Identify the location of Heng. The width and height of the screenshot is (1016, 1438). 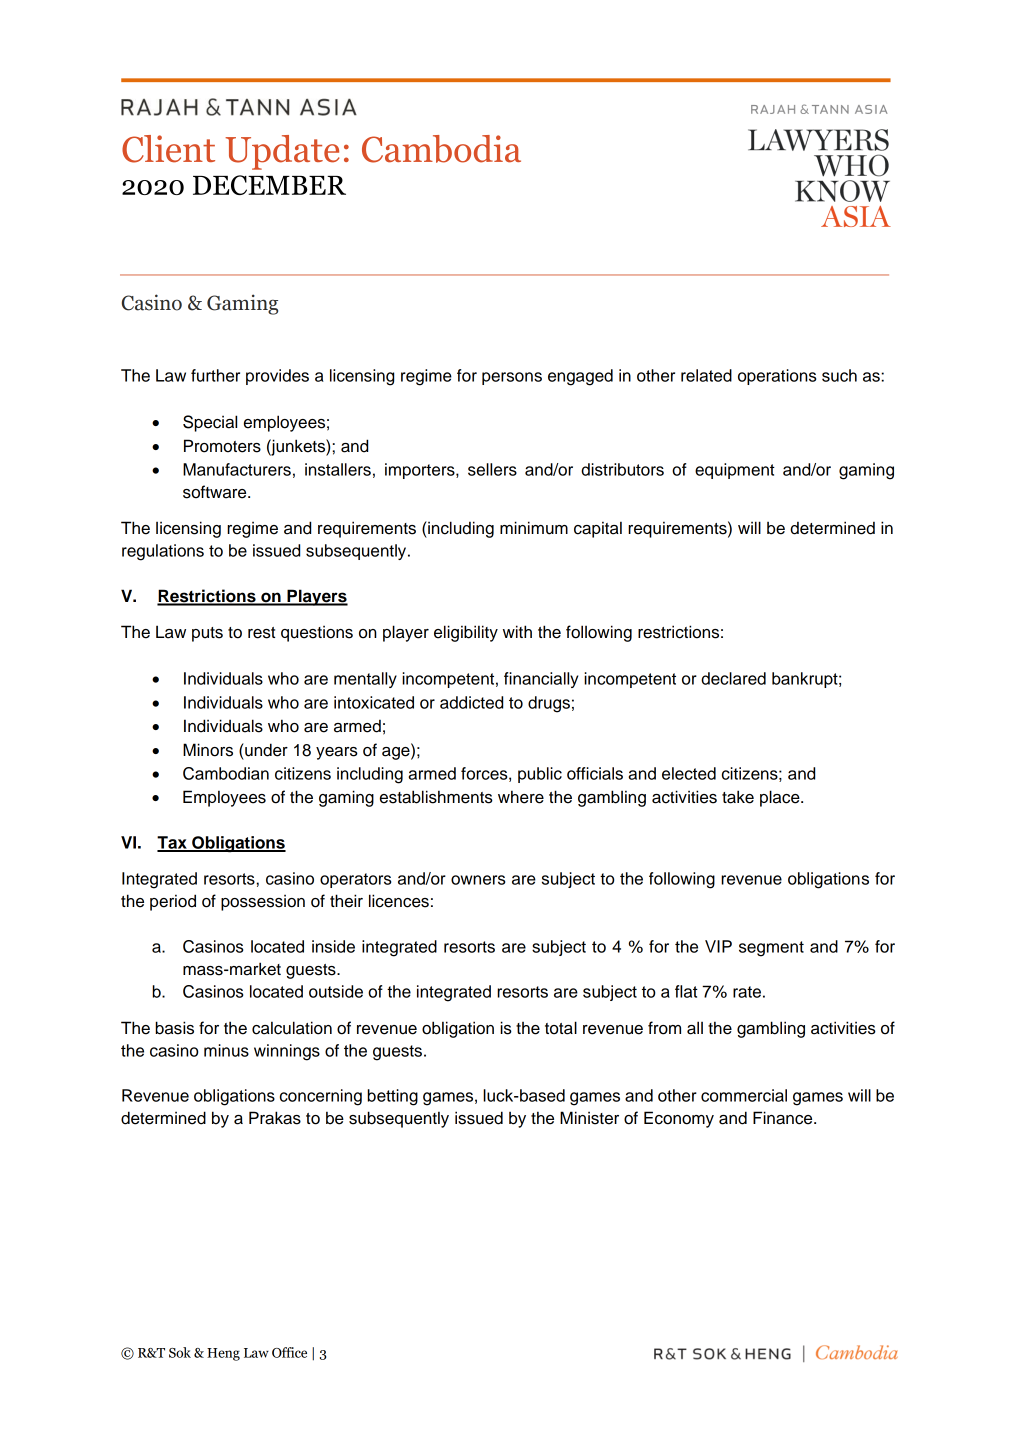
(223, 1354).
